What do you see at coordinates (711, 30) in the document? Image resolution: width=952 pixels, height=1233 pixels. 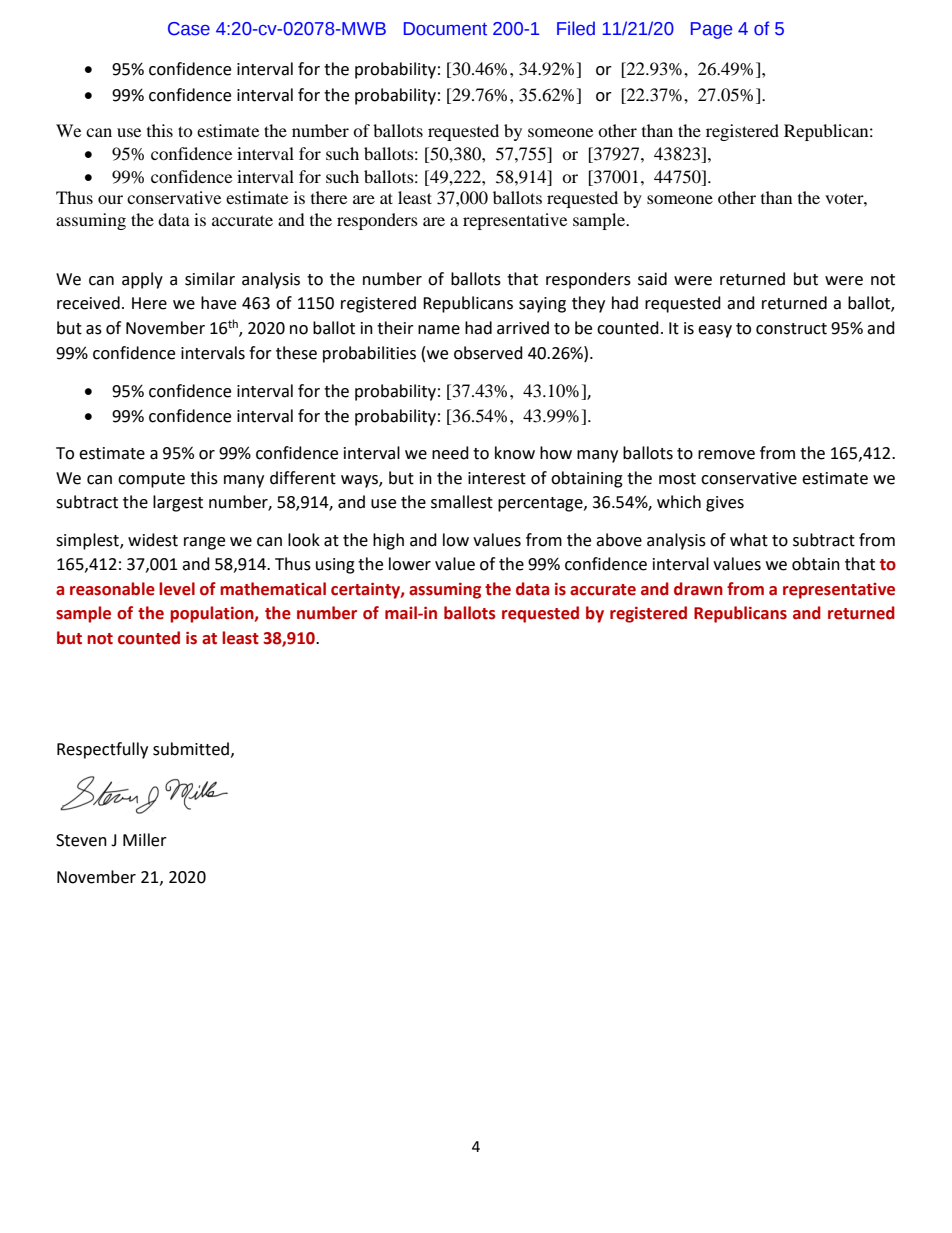 I see `Page` at bounding box center [711, 30].
